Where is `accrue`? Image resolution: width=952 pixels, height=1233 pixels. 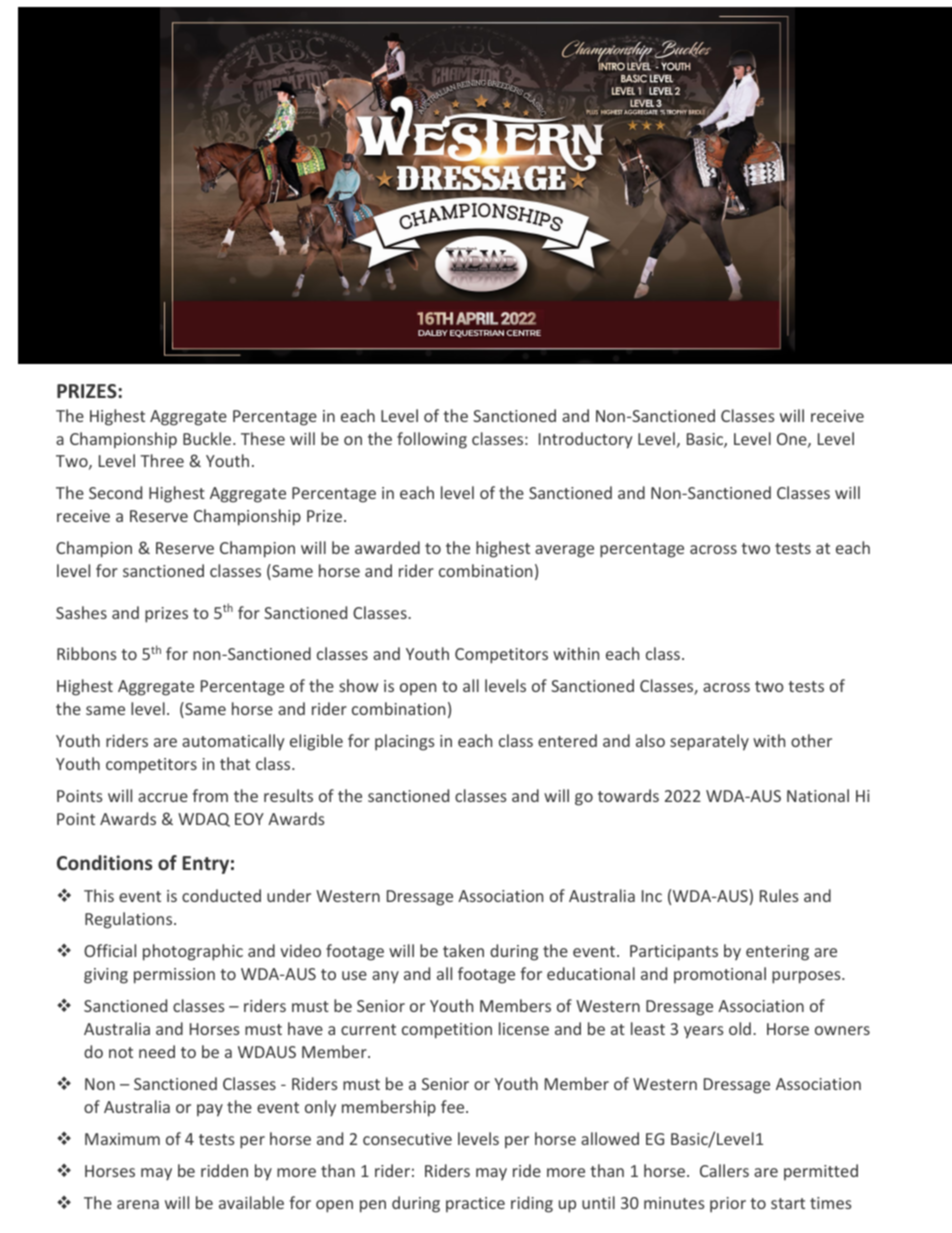 accrue is located at coordinates (163, 797).
